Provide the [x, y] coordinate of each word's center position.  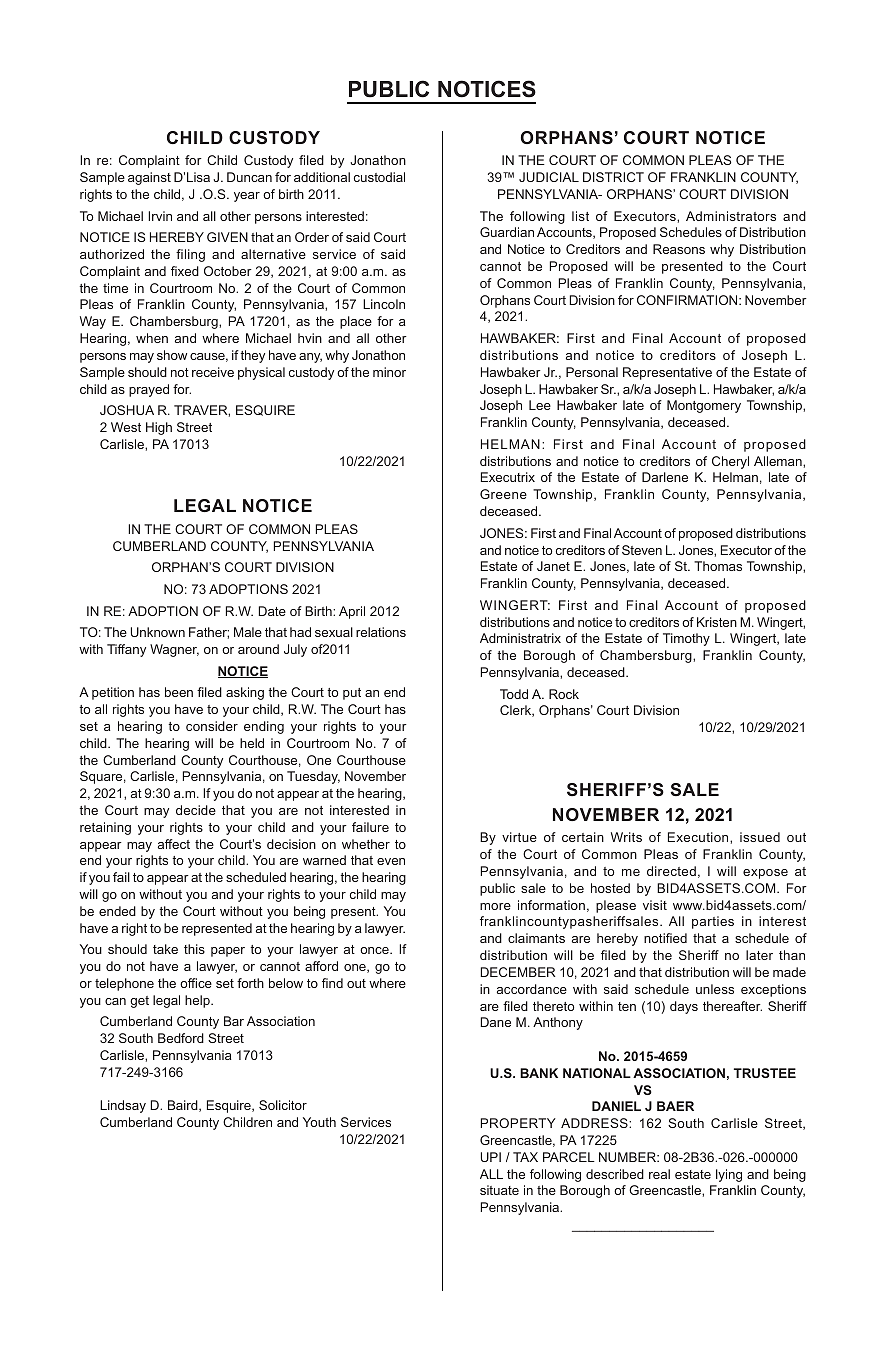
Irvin [160, 216]
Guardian [507, 232]
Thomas [718, 566]
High [159, 428]
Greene [503, 494]
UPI [491, 1157]
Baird [184, 1106]
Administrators [731, 216]
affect [174, 844]
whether [366, 844]
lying [729, 1175]
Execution [699, 837]
